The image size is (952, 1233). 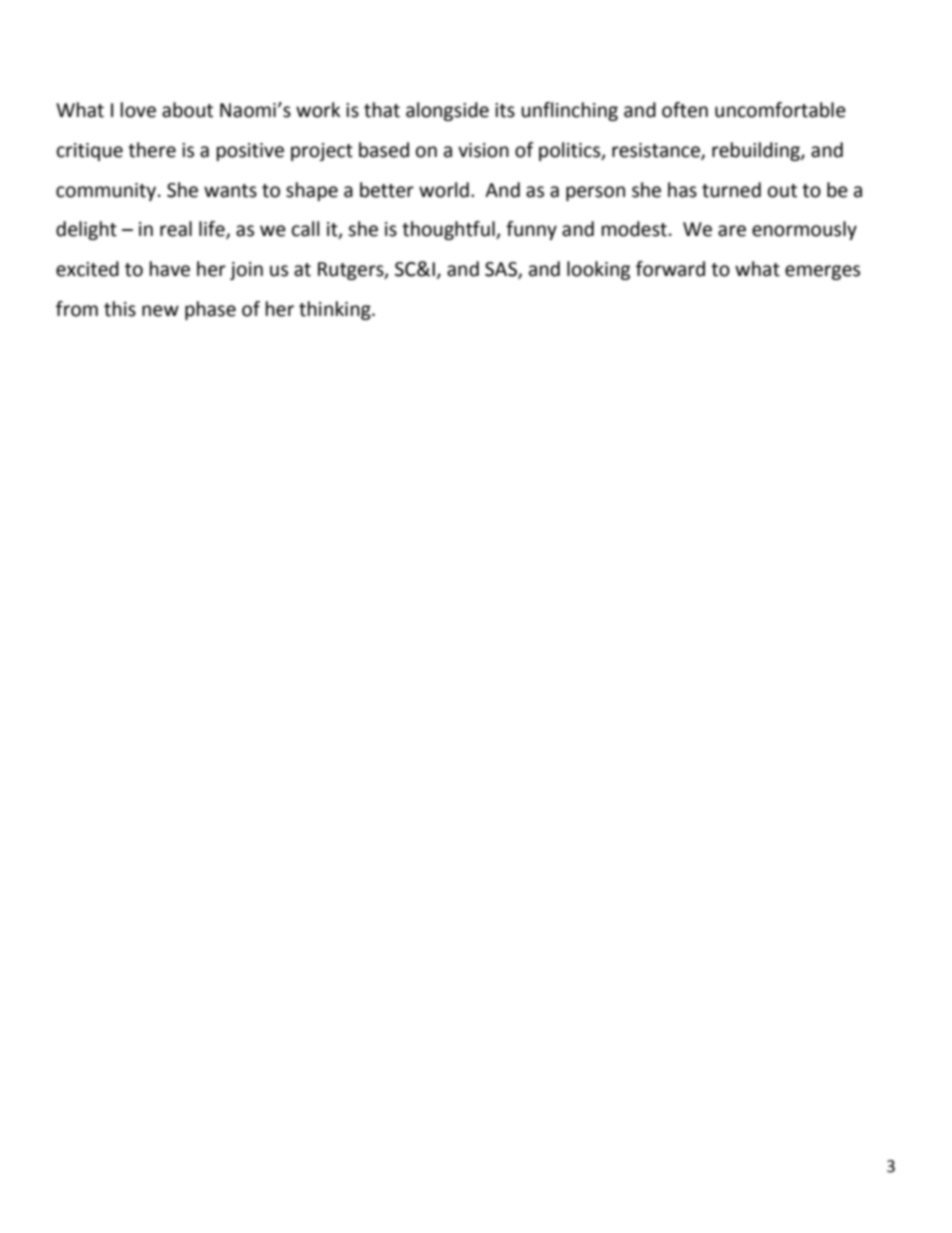 I want to click on new, so click(x=160, y=311).
